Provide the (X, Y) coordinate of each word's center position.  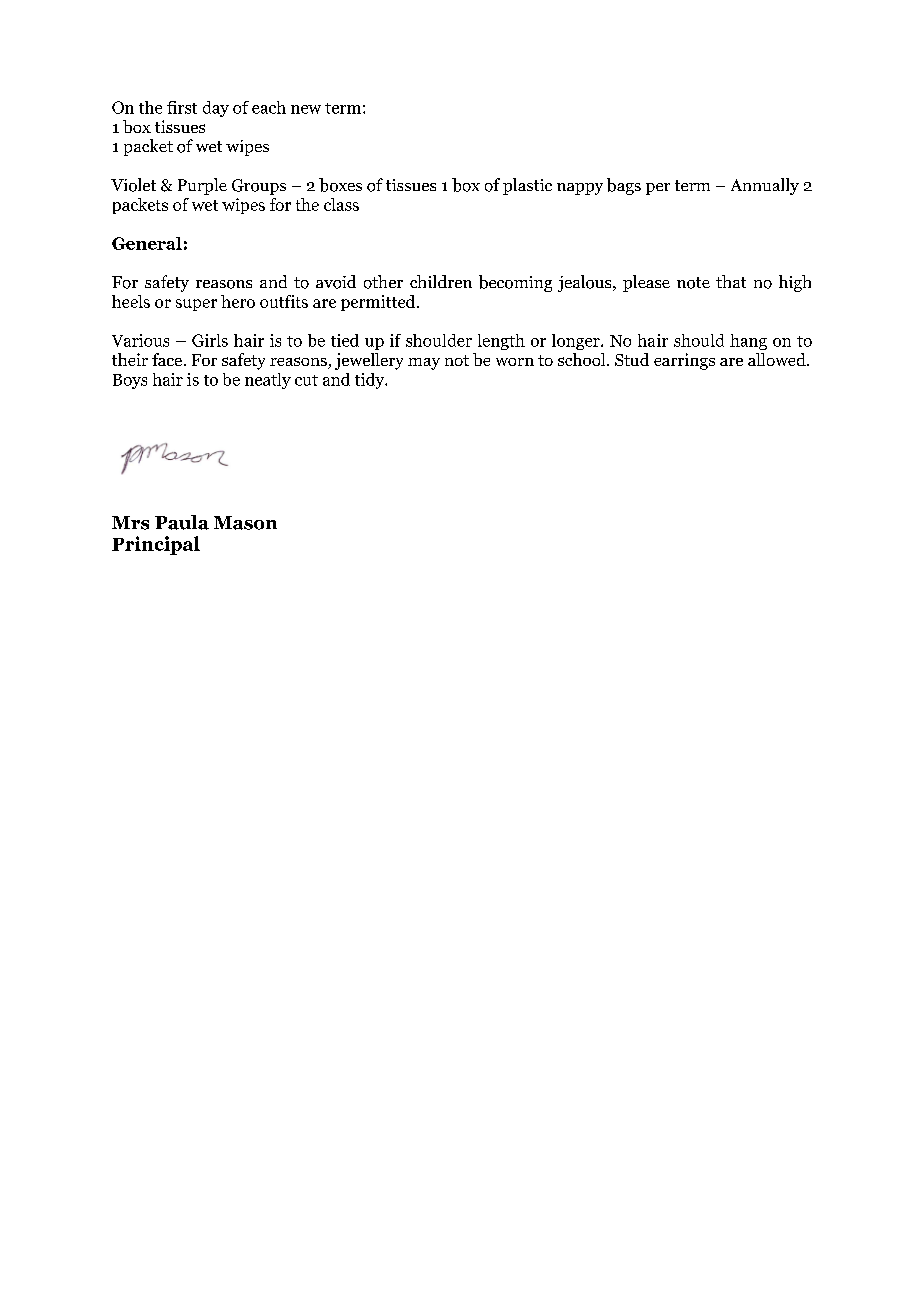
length (501, 342)
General (147, 243)
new (306, 109)
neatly (268, 381)
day (216, 109)
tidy (371, 381)
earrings (684, 361)
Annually (765, 186)
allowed (778, 359)
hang (748, 342)
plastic (527, 186)
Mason (245, 523)
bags (624, 186)
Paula (182, 522)
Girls (210, 340)
